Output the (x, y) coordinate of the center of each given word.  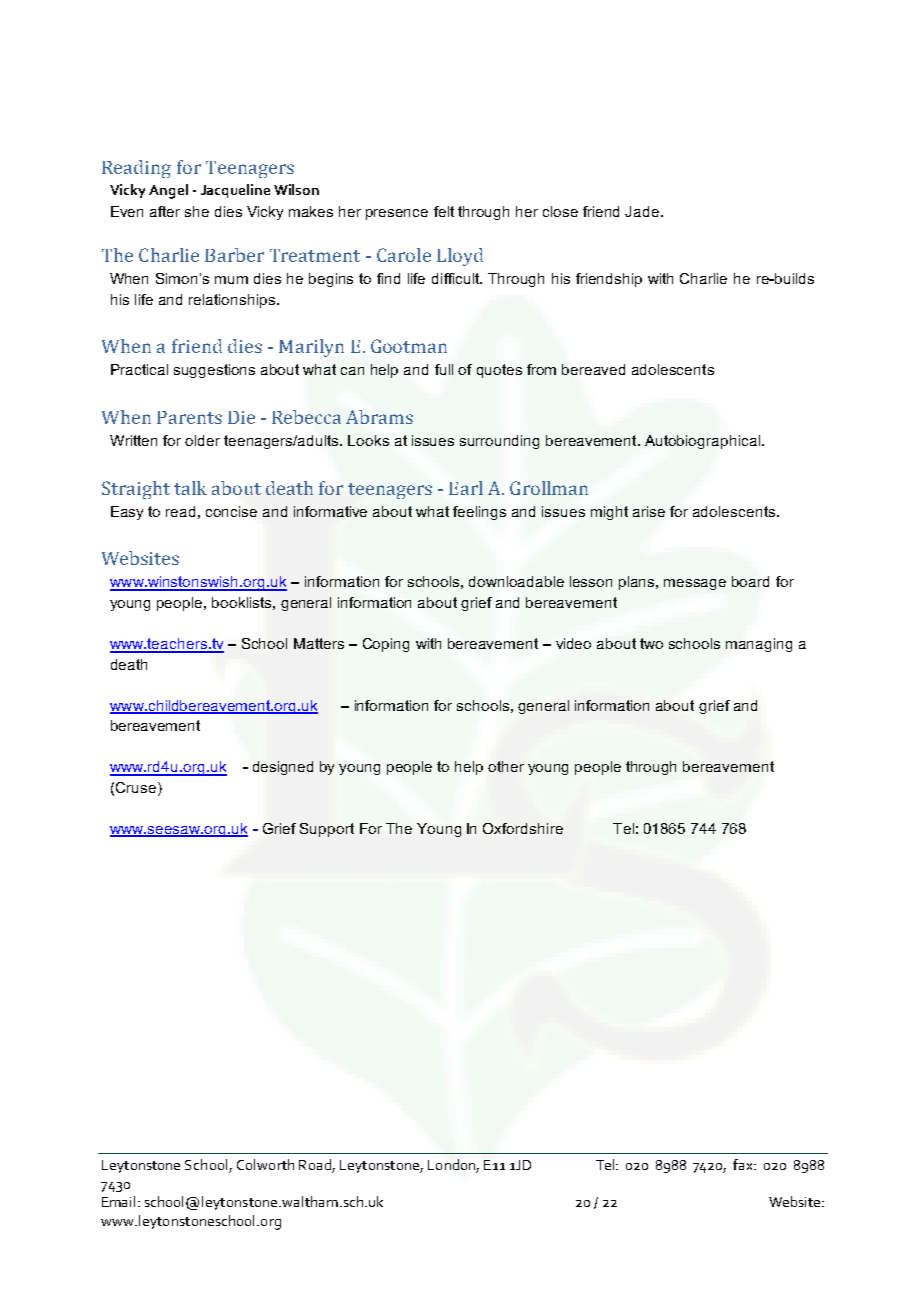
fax (744, 1164)
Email (118, 1201)
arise (649, 511)
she (197, 211)
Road (315, 1164)
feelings (479, 513)
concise (231, 511)
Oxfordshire (523, 828)
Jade (642, 211)
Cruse (136, 787)
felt (444, 211)
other (506, 766)
